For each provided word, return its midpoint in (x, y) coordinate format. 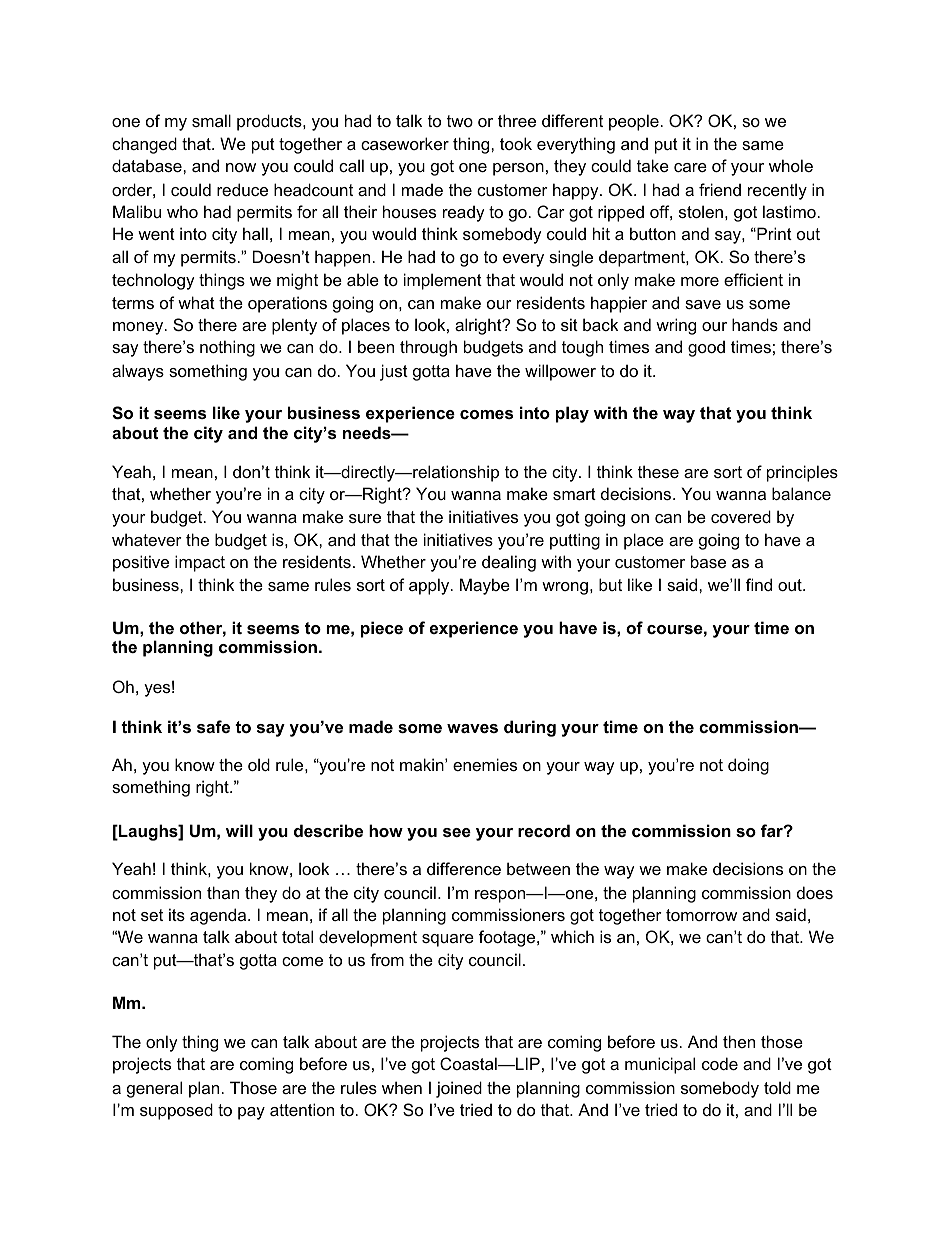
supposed (176, 1111)
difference (464, 868)
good (706, 348)
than (223, 892)
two (460, 121)
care (690, 167)
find (759, 584)
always (138, 372)
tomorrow (701, 915)
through (428, 348)
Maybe (485, 586)
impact (200, 563)
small (211, 120)
